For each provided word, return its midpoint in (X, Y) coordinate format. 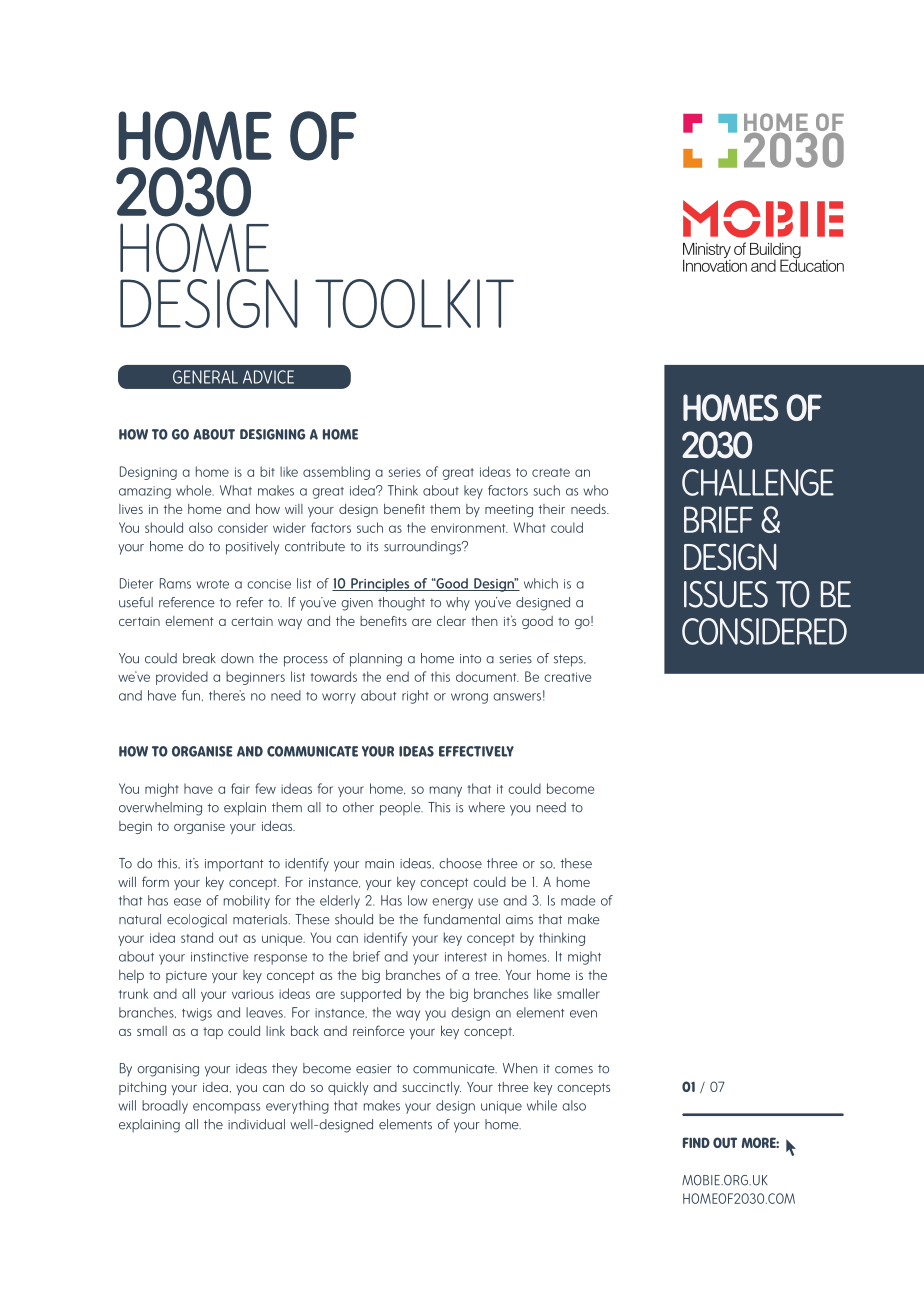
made (578, 900)
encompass (226, 1108)
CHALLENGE (758, 482)
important (234, 865)
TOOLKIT (414, 303)
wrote (212, 584)
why (458, 604)
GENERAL (205, 377)
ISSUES (726, 594)
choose (460, 863)
